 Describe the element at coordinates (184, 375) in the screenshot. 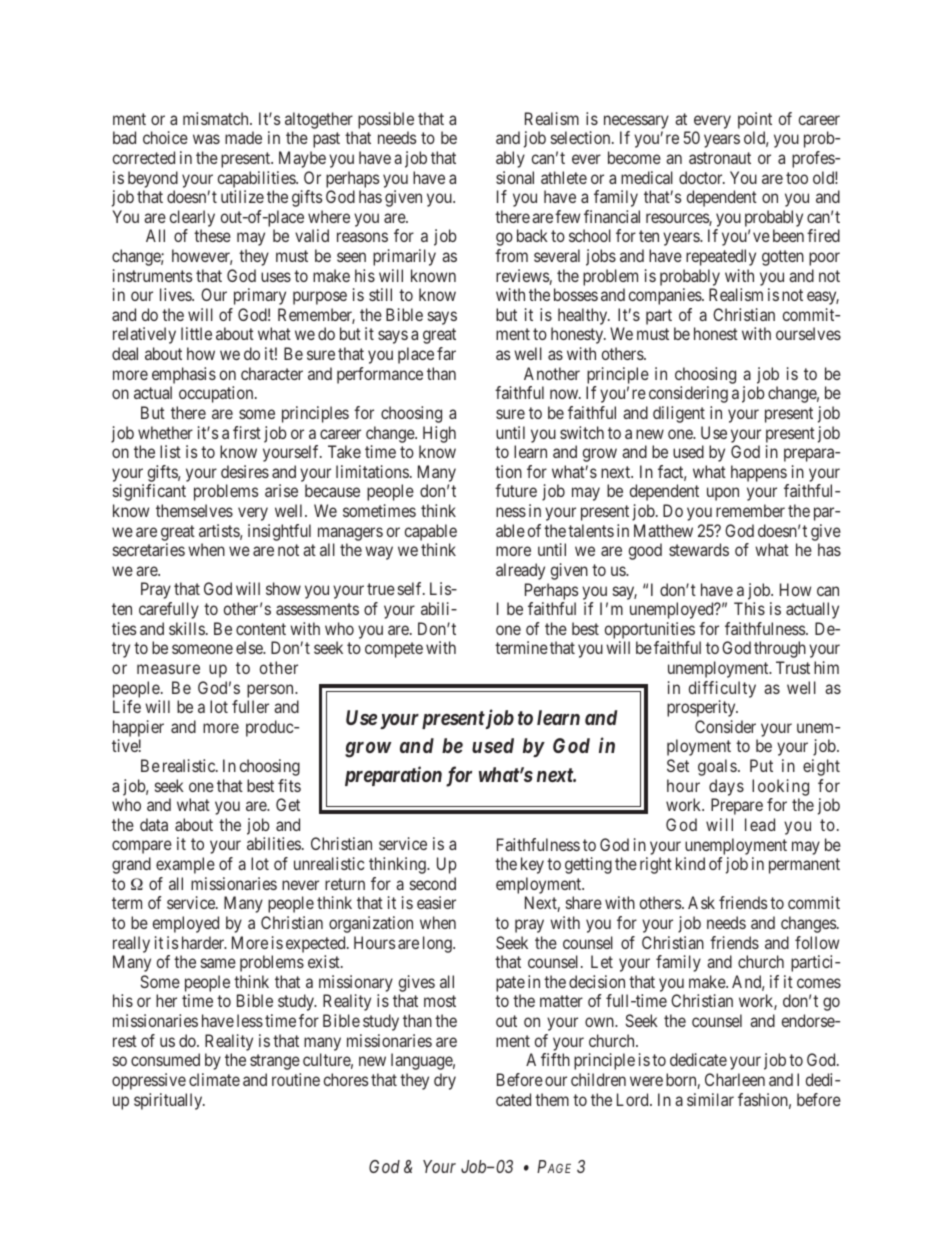

I see `emphasis` at that location.
